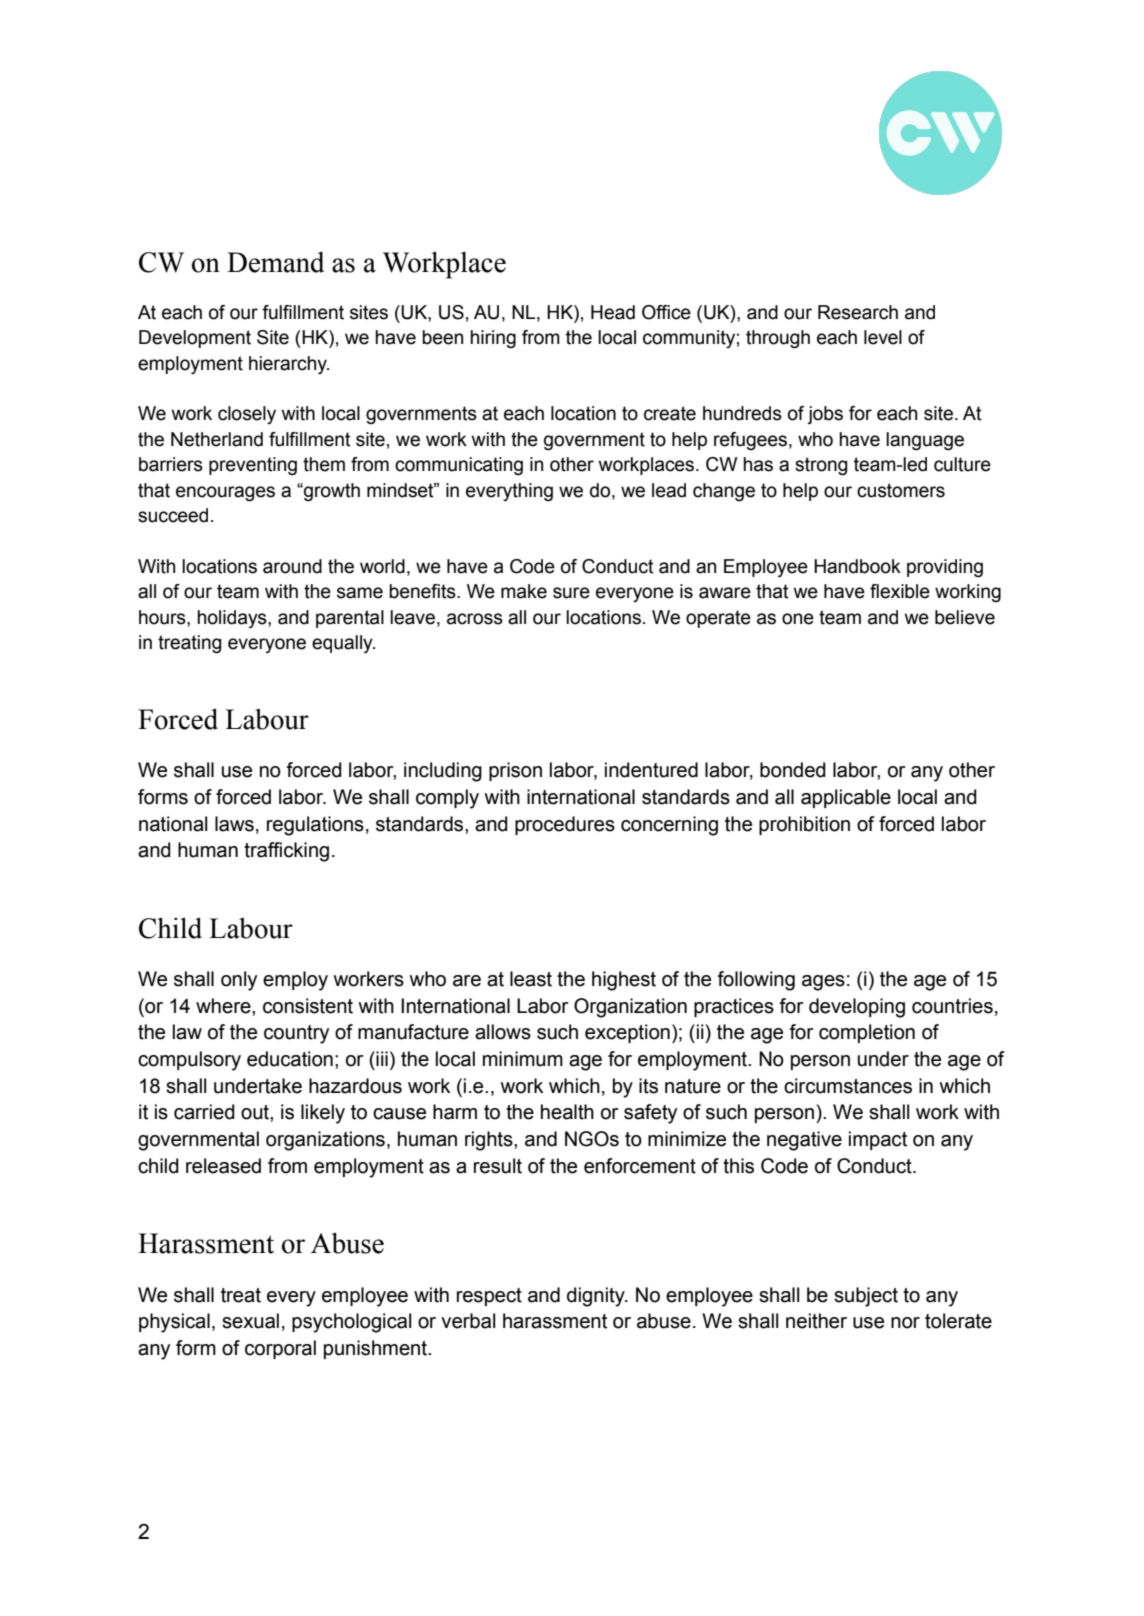 This screenshot has width=1144, height=1616. Describe the element at coordinates (250, 1321) in the screenshot. I see `sexual` at that location.
